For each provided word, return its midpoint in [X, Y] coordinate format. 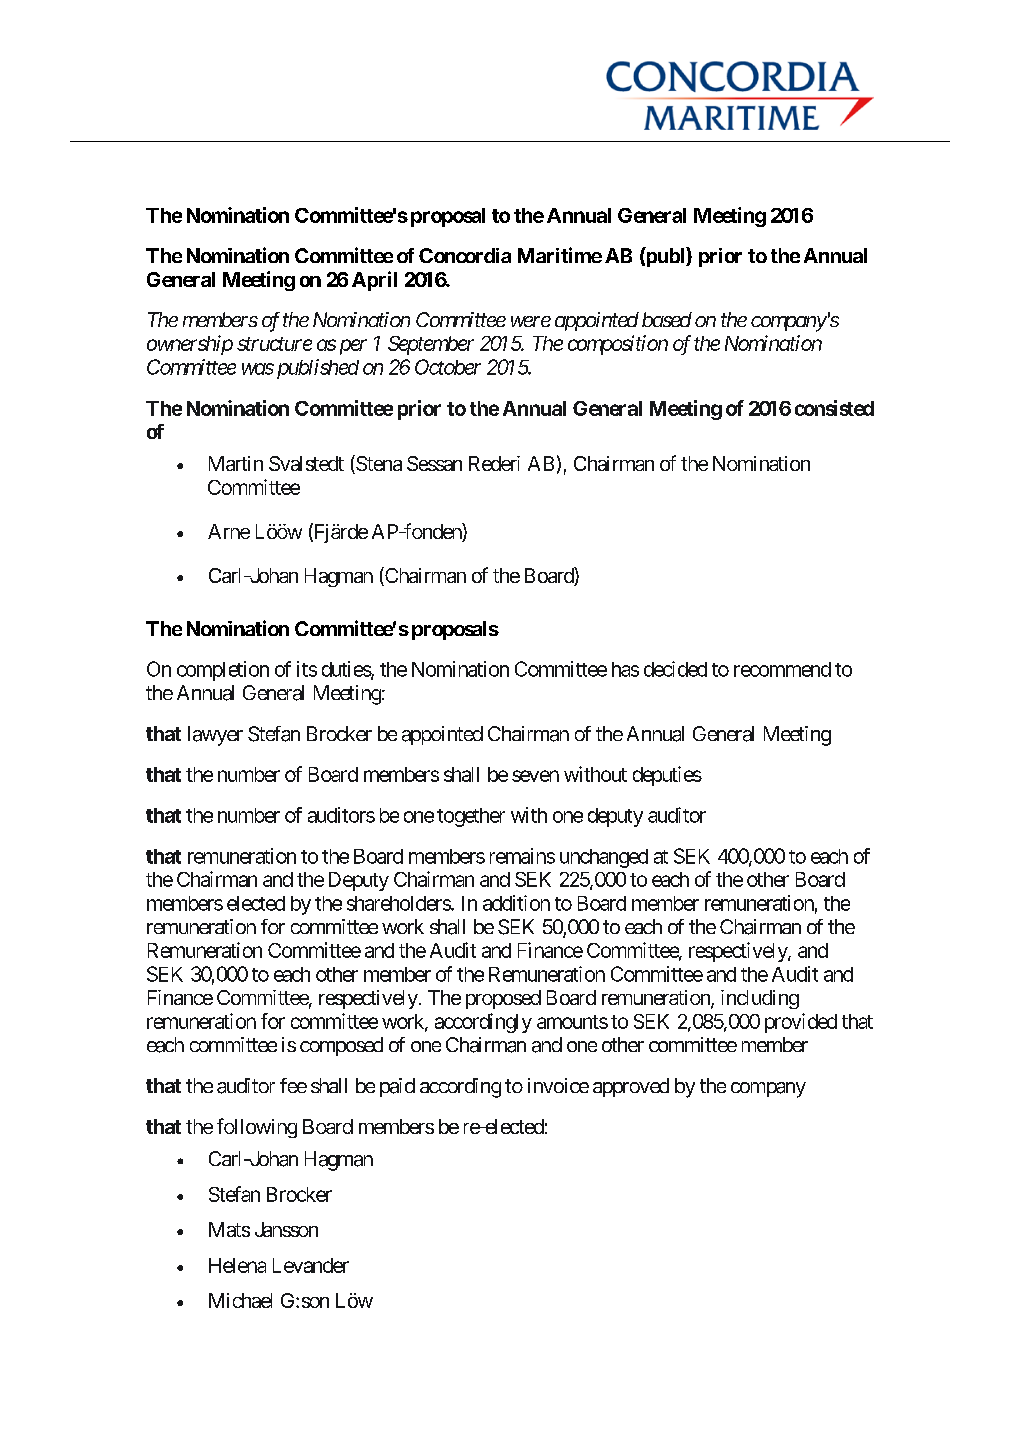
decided [675, 669]
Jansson [286, 1229]
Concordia [465, 255]
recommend [782, 669]
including [760, 999]
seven [535, 776]
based [667, 319]
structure [274, 344]
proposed [503, 999]
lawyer [215, 736]
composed [341, 1046]
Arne [229, 531]
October [448, 367]
